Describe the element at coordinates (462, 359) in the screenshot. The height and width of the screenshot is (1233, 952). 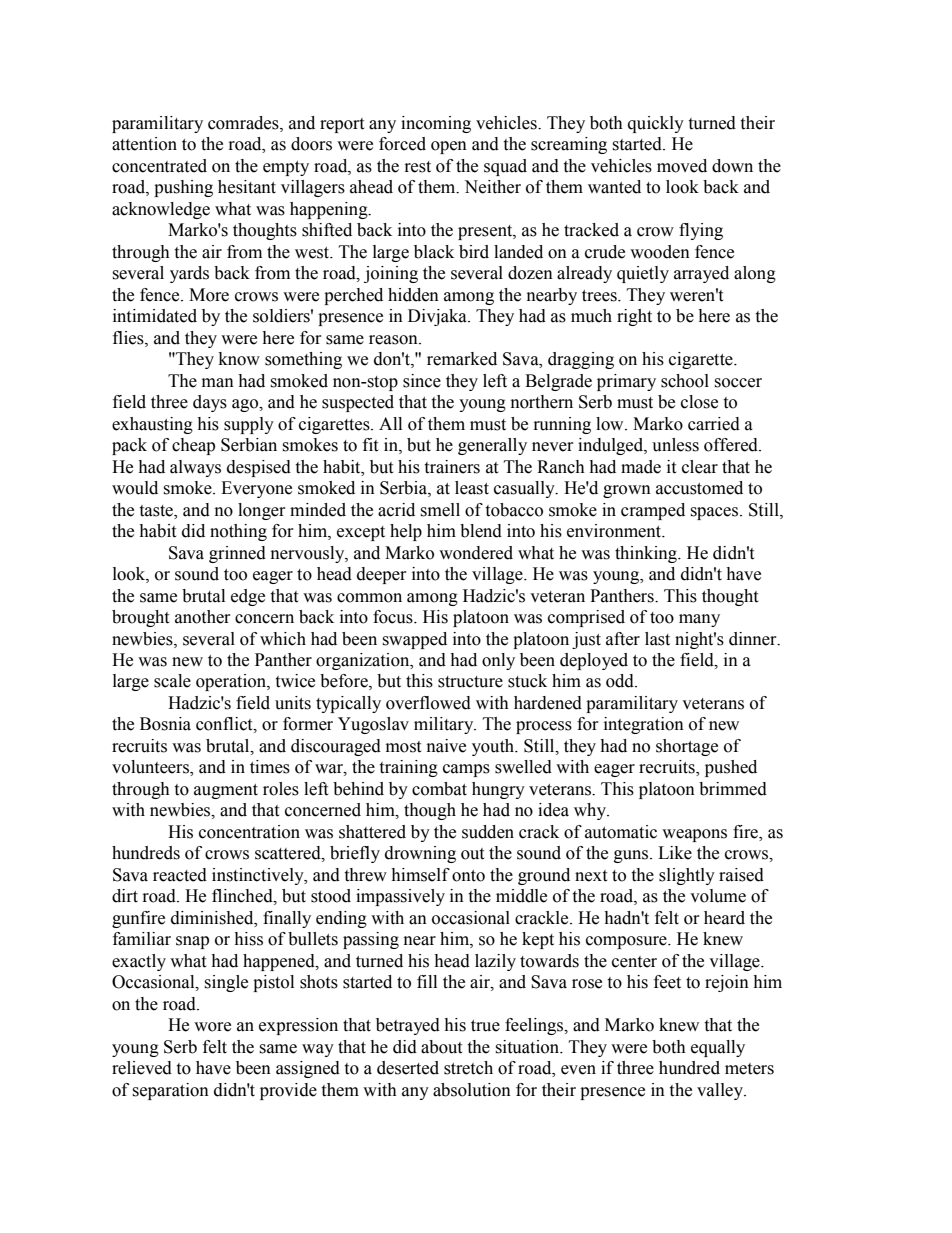
I see `remarked` at that location.
